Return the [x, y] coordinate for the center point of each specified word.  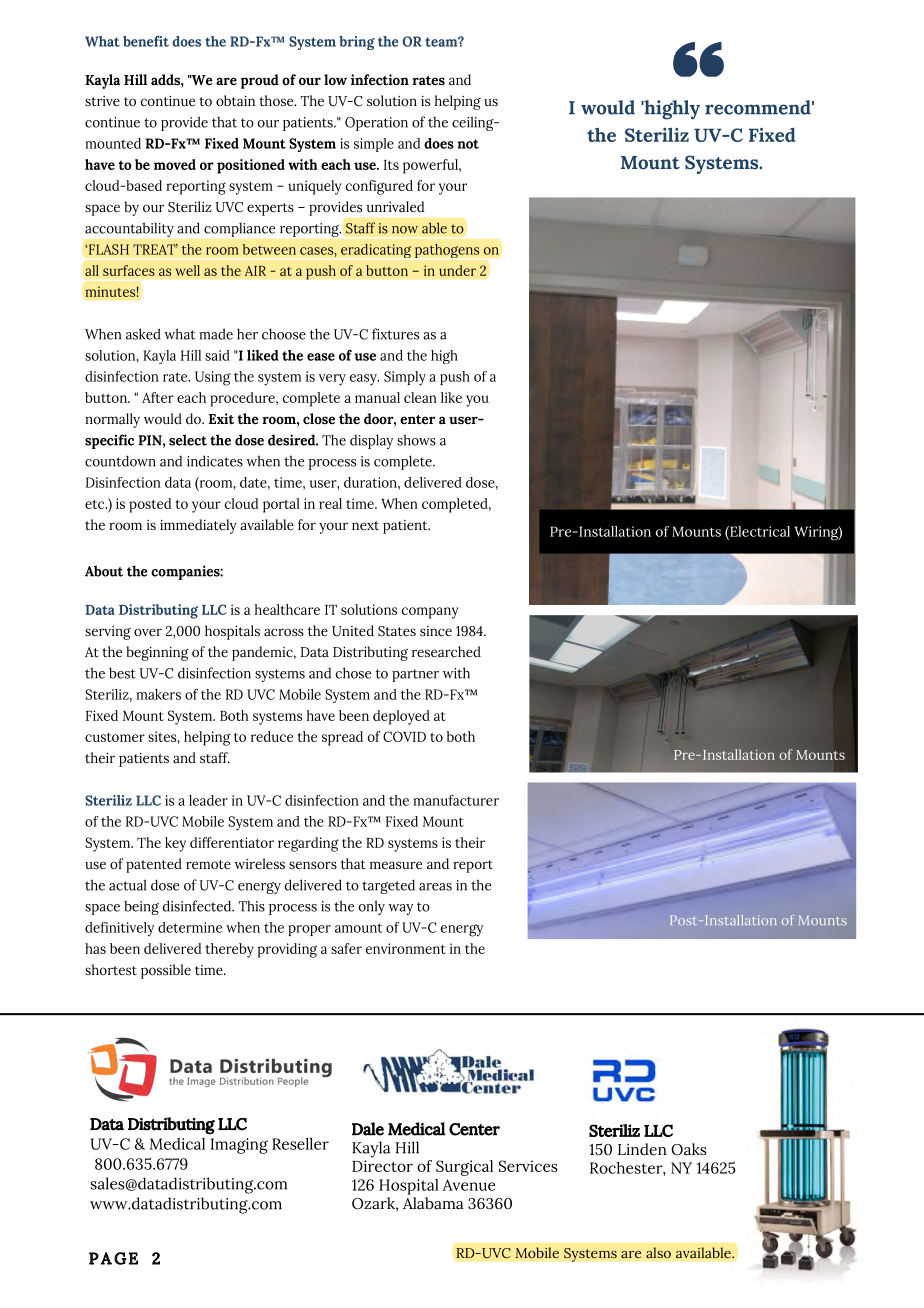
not [468, 144]
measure [396, 865]
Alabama [433, 1203]
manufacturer [456, 800]
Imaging [239, 1146]
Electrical [759, 531]
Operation [376, 124]
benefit [146, 41]
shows [416, 440]
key [175, 844]
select [188, 440]
